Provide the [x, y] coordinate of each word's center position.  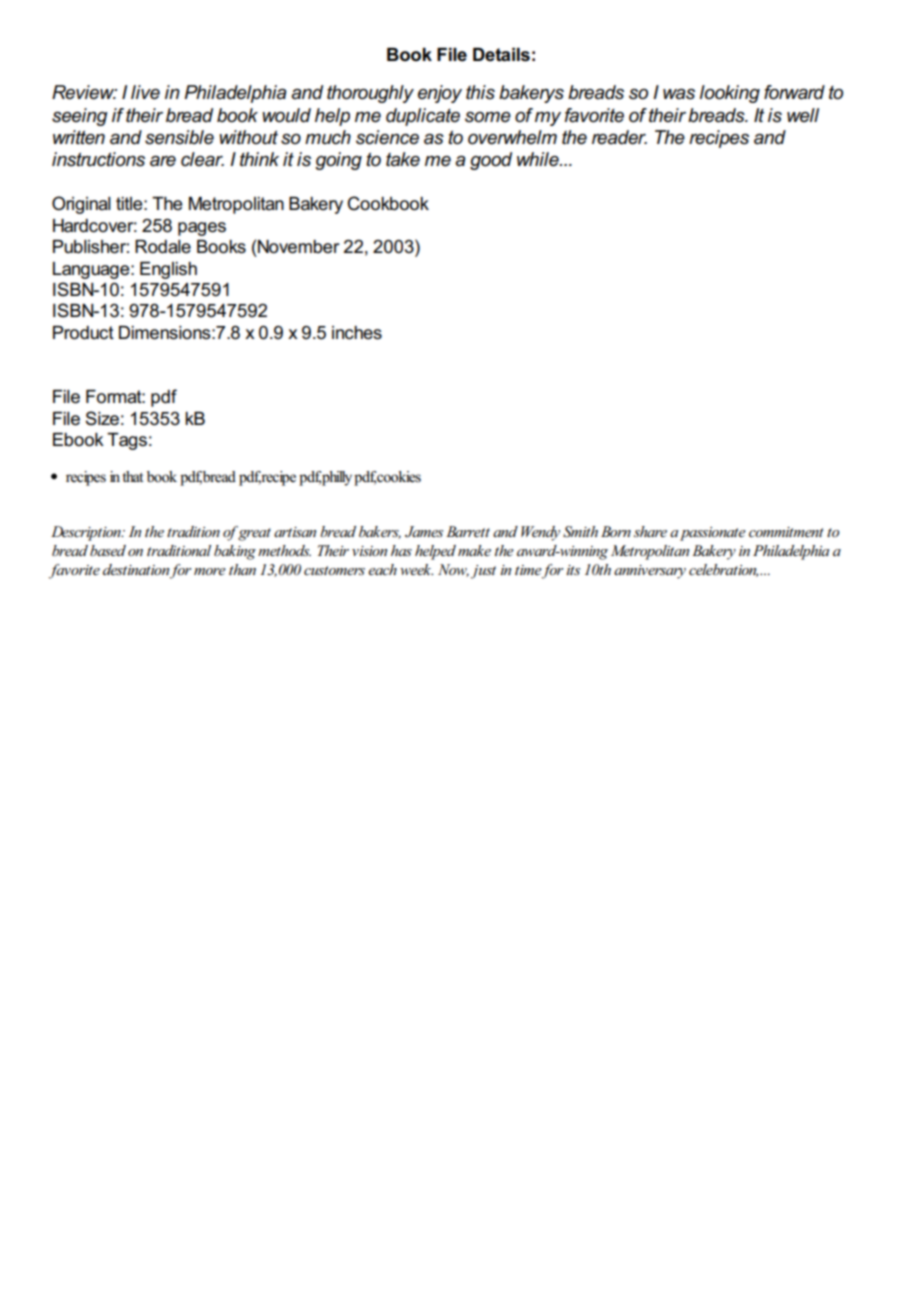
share [650, 531]
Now [453, 570]
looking [730, 94]
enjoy [440, 94]
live [145, 92]
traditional [179, 550]
